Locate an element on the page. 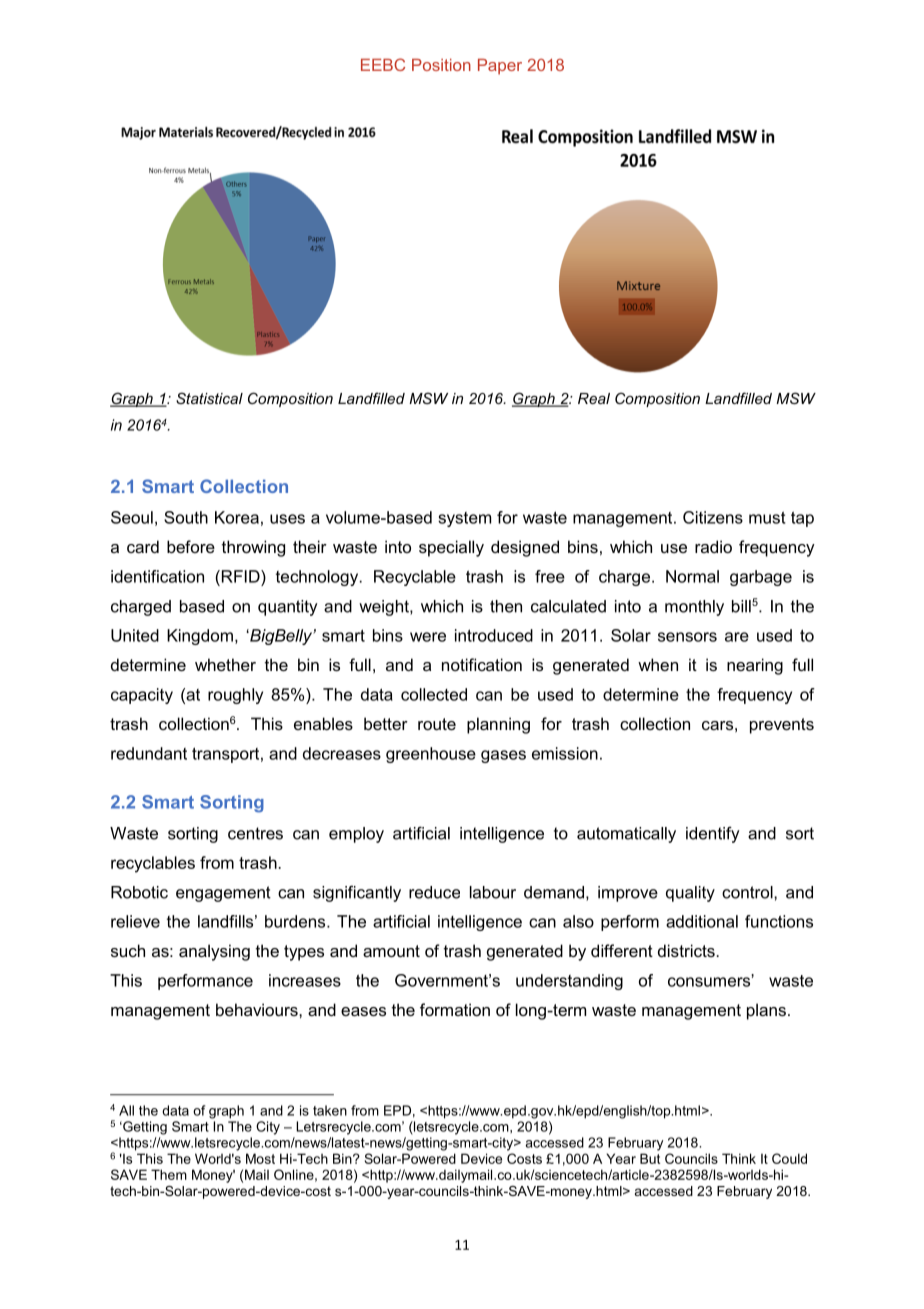  taken is located at coordinates (330, 1110).
